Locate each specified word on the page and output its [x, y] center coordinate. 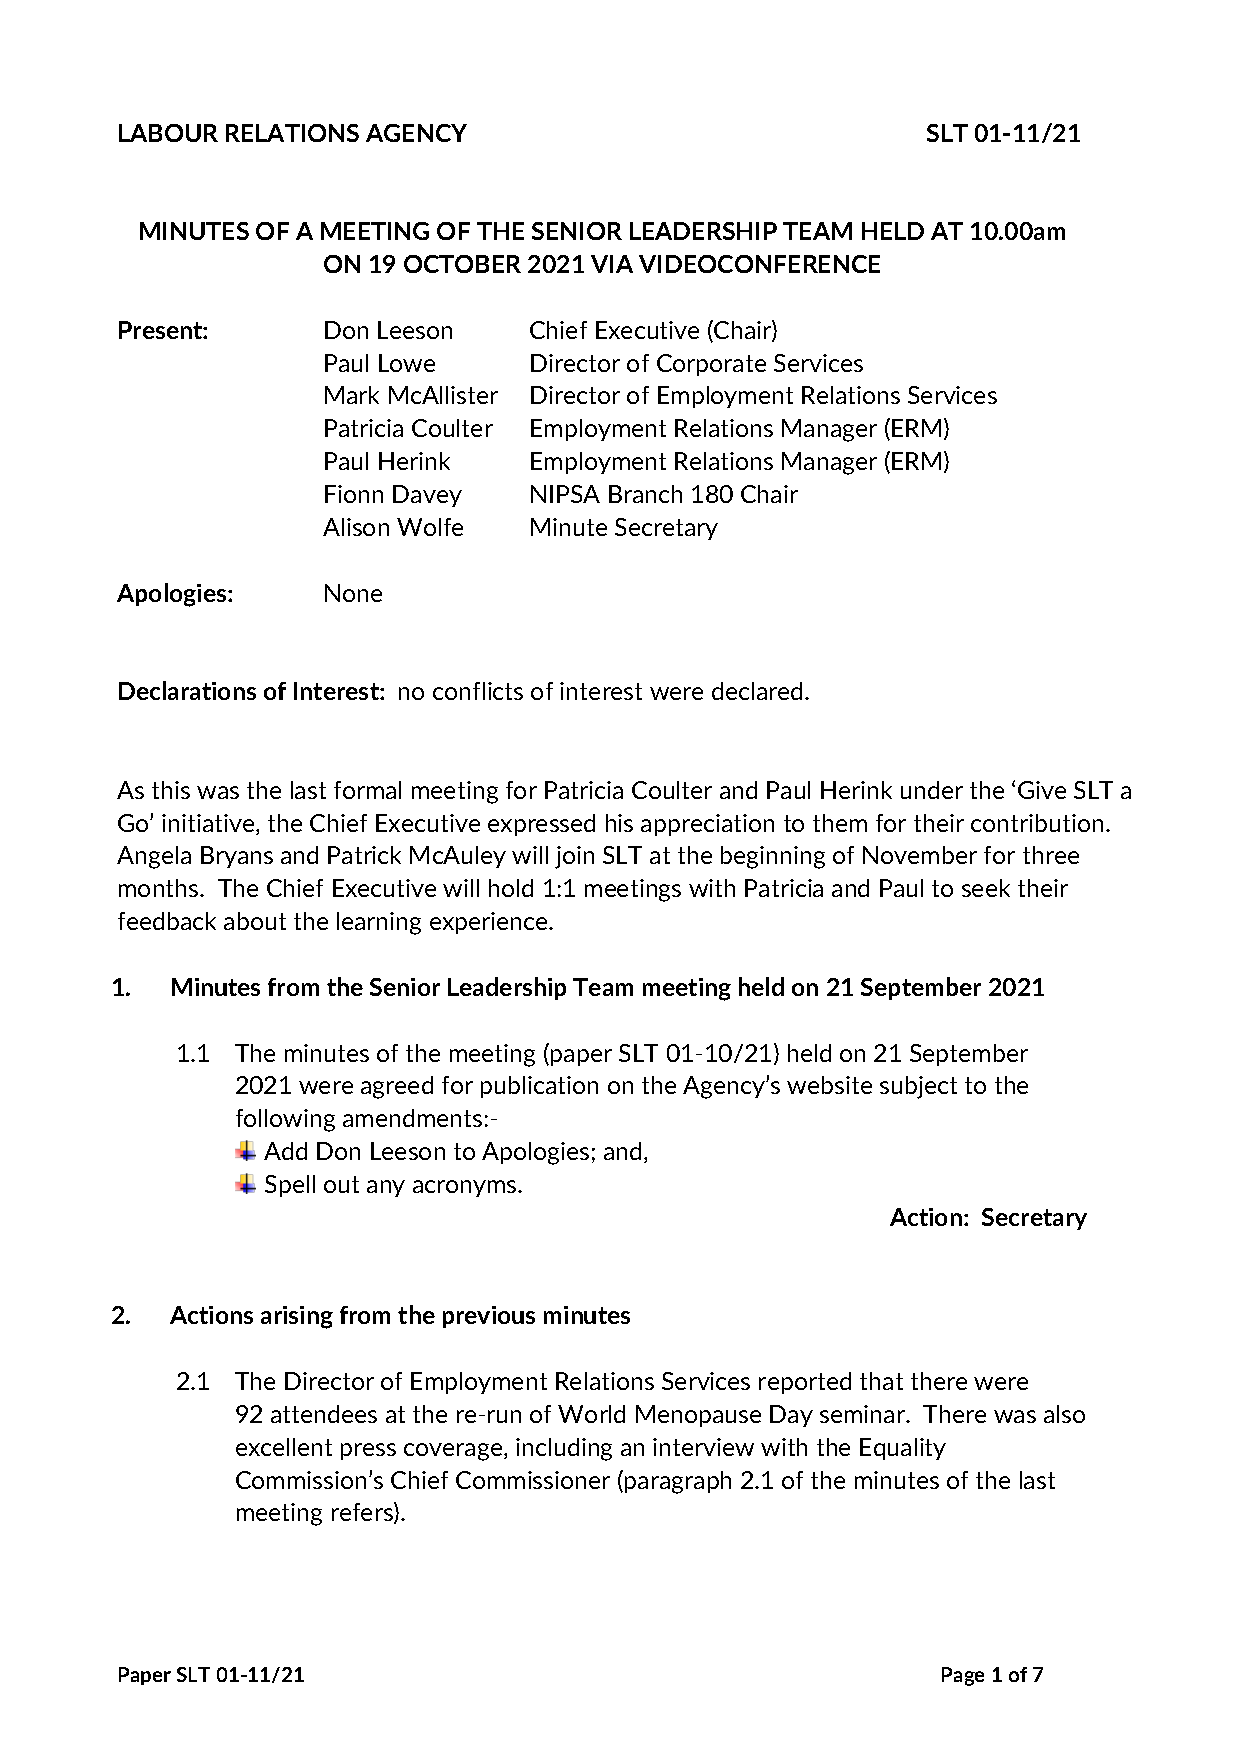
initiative [209, 824]
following [285, 1120]
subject [918, 1087]
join [574, 857]
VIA [612, 264]
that [881, 1381]
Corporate [711, 365]
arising [297, 1317]
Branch [645, 494]
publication [539, 1087]
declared [759, 691]
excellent [284, 1447]
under [932, 790]
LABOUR [168, 133]
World [591, 1414]
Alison [356, 527]
